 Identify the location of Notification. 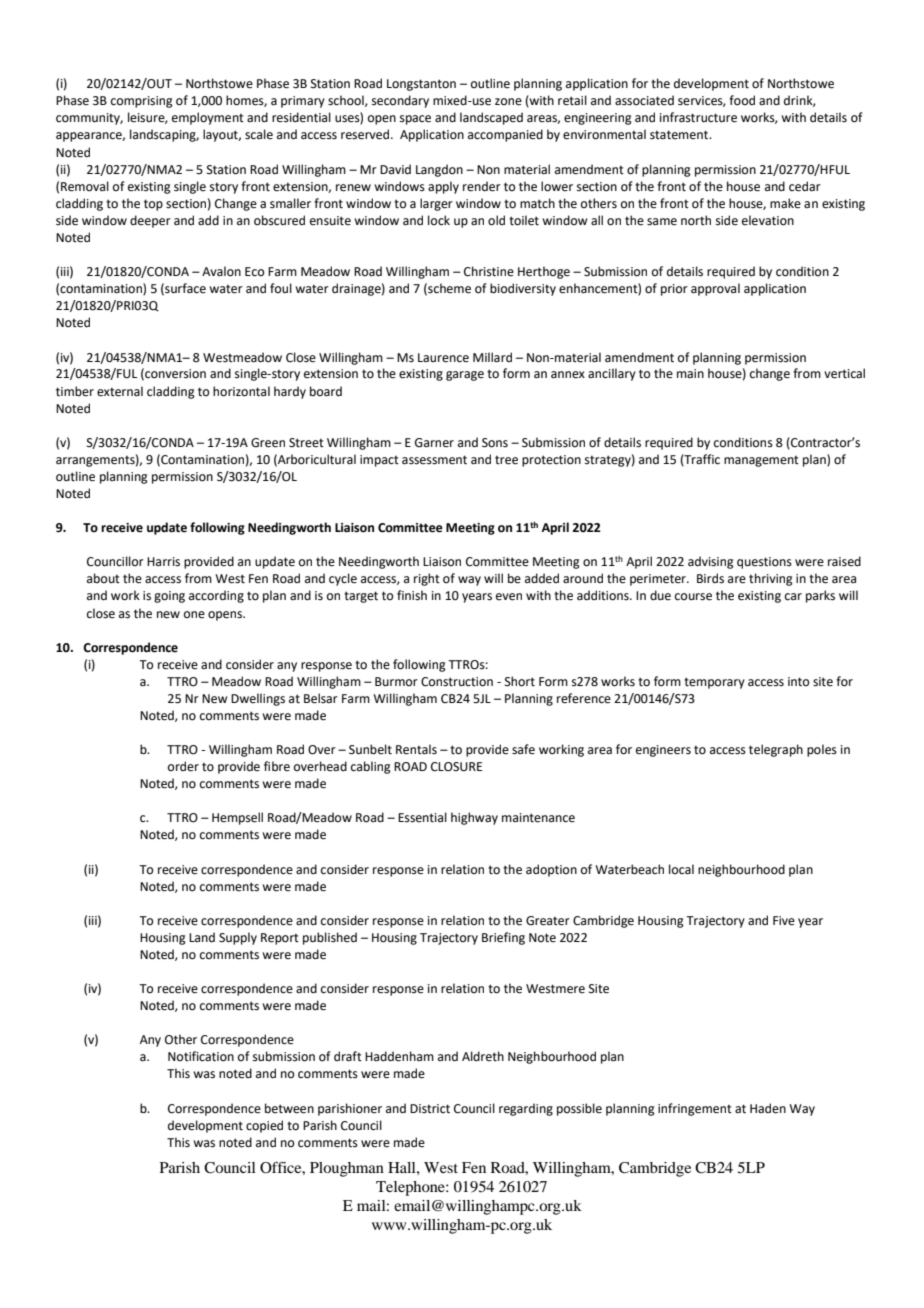
(201, 1056).
